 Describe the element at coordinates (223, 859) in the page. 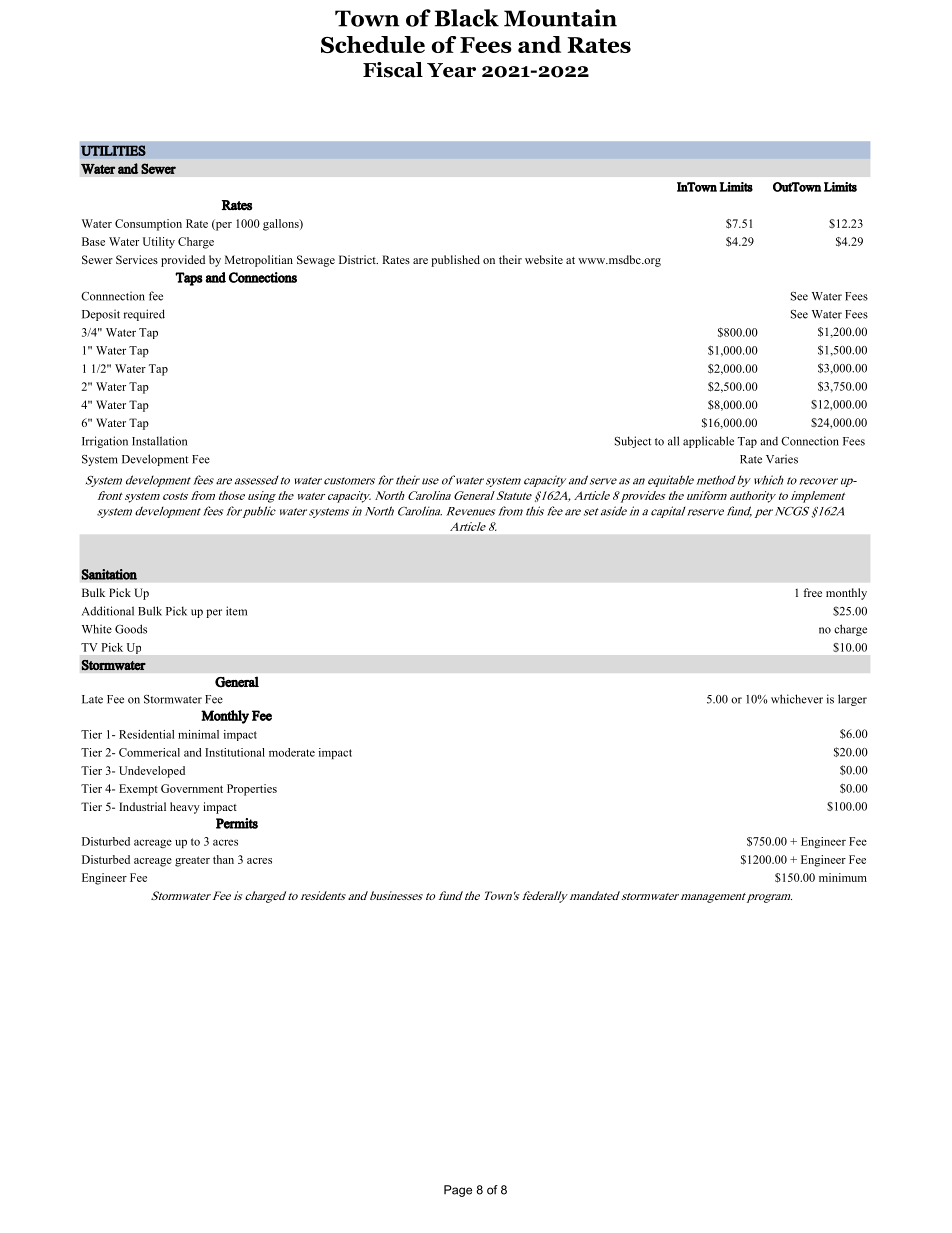

I see `than` at that location.
